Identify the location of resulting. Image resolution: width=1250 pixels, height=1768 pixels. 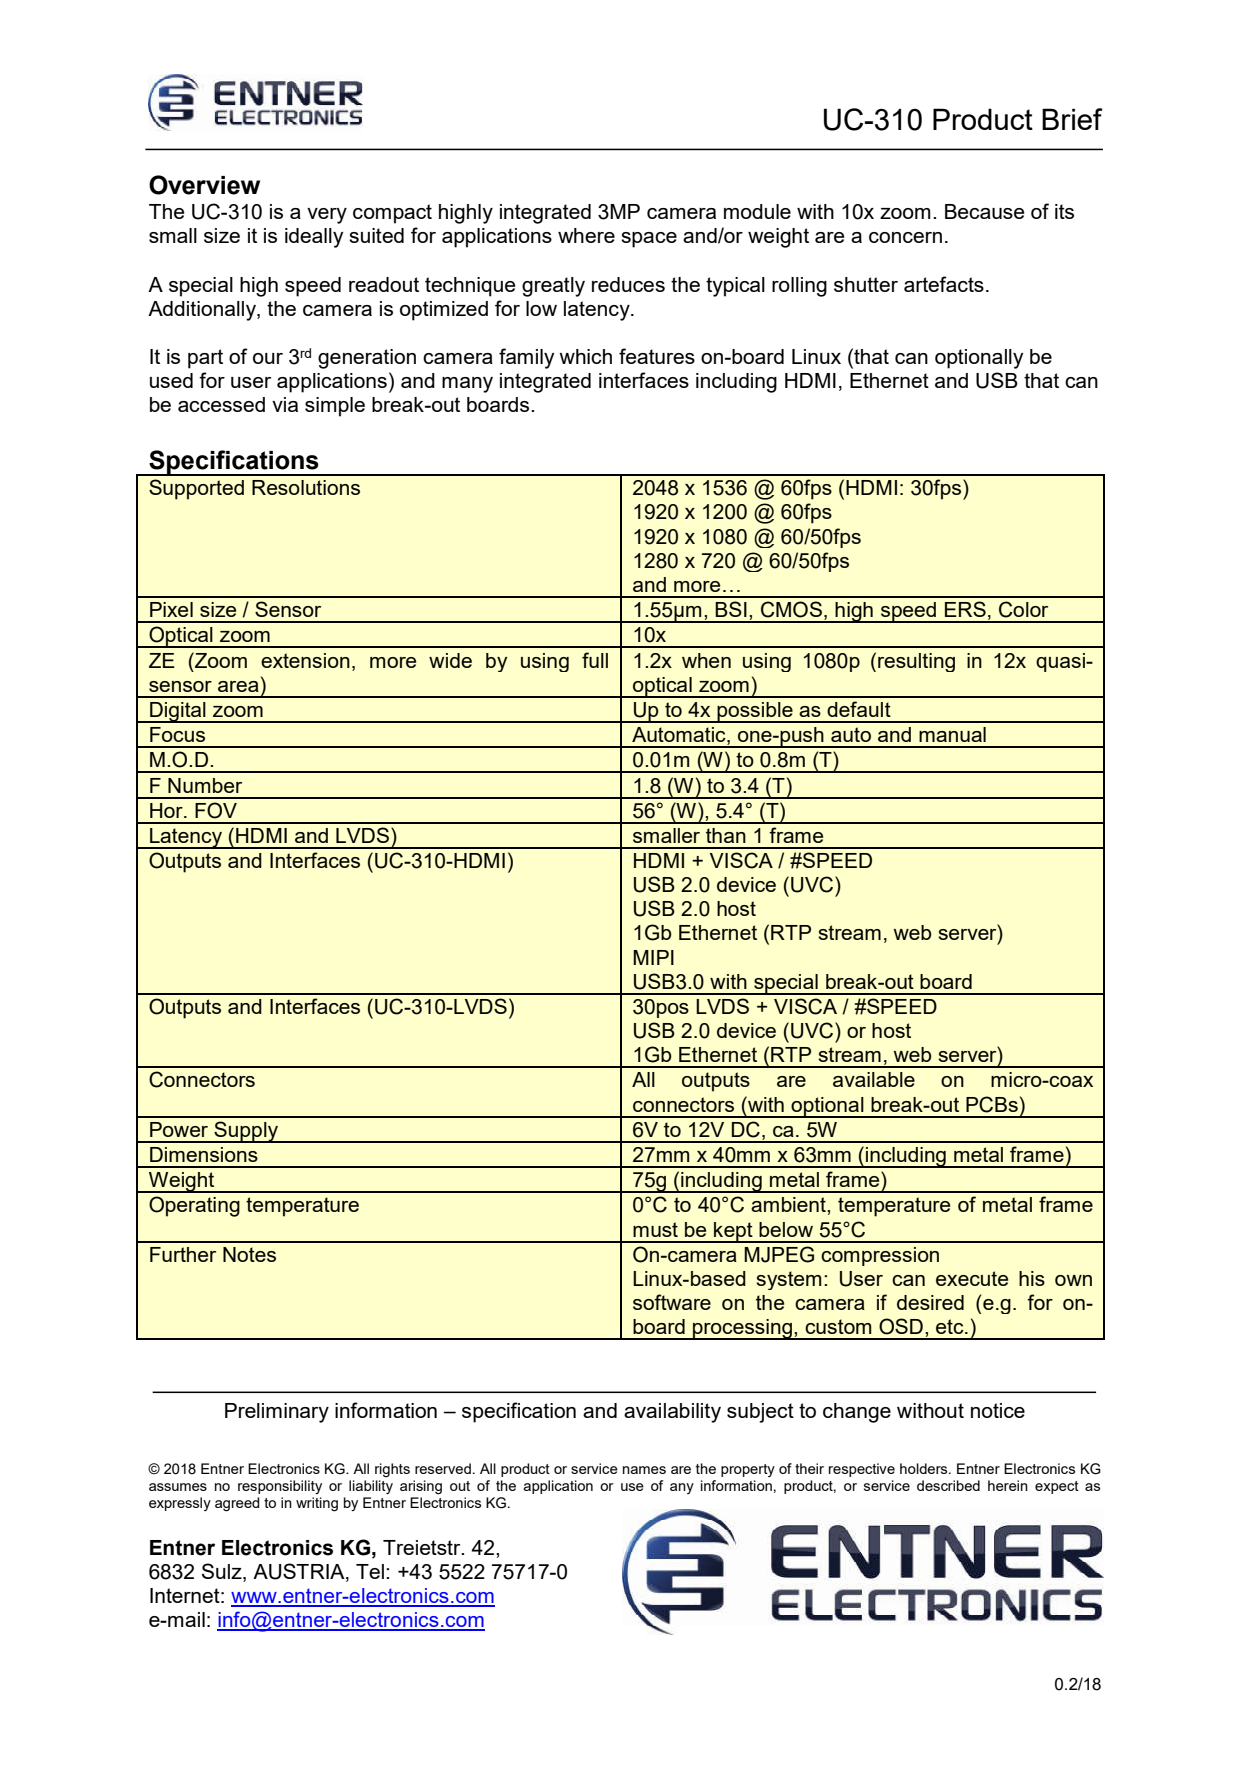
(916, 662).
